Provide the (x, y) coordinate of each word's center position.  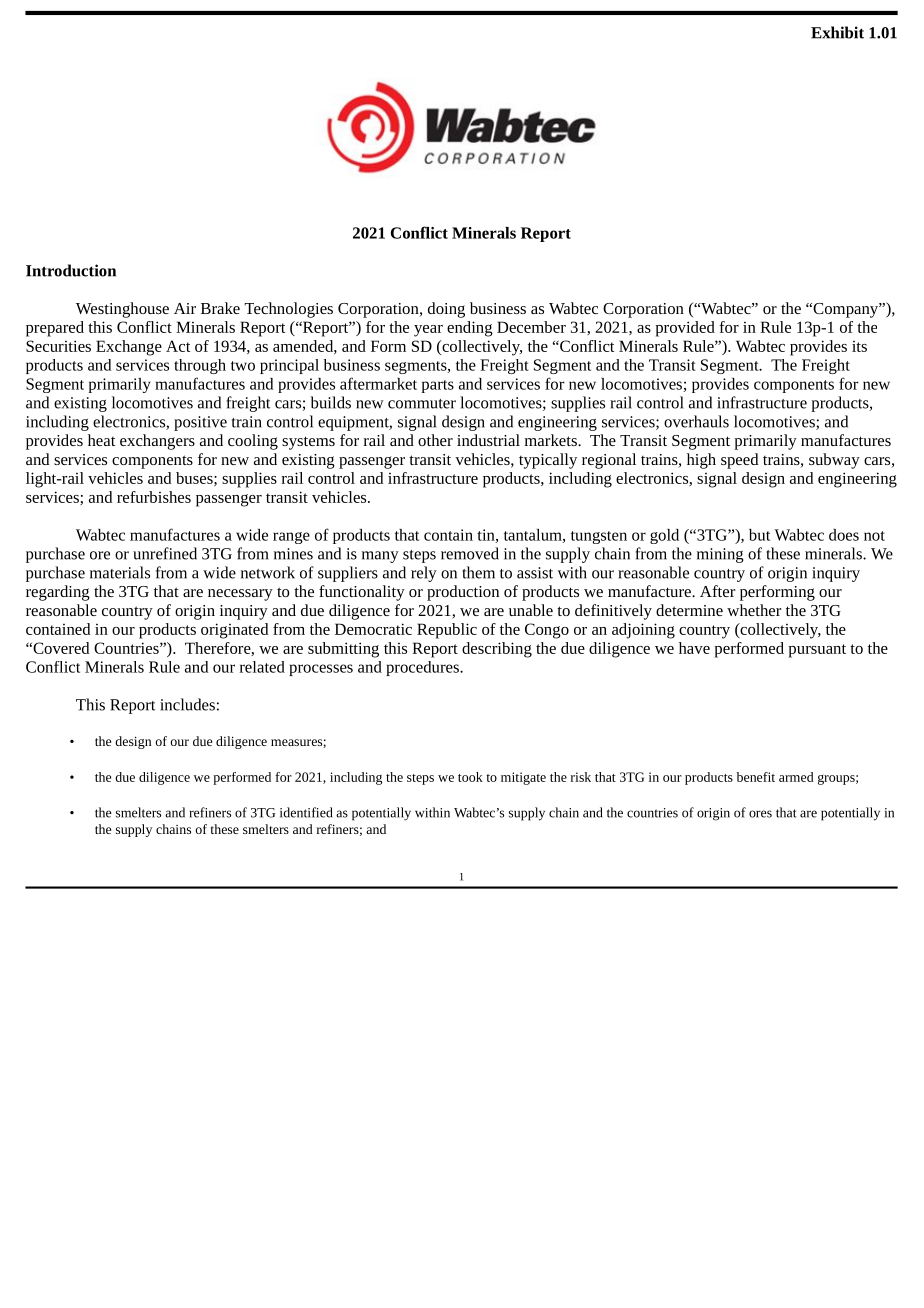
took (470, 777)
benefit (756, 777)
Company (845, 310)
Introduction (71, 270)
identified (306, 812)
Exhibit (837, 32)
